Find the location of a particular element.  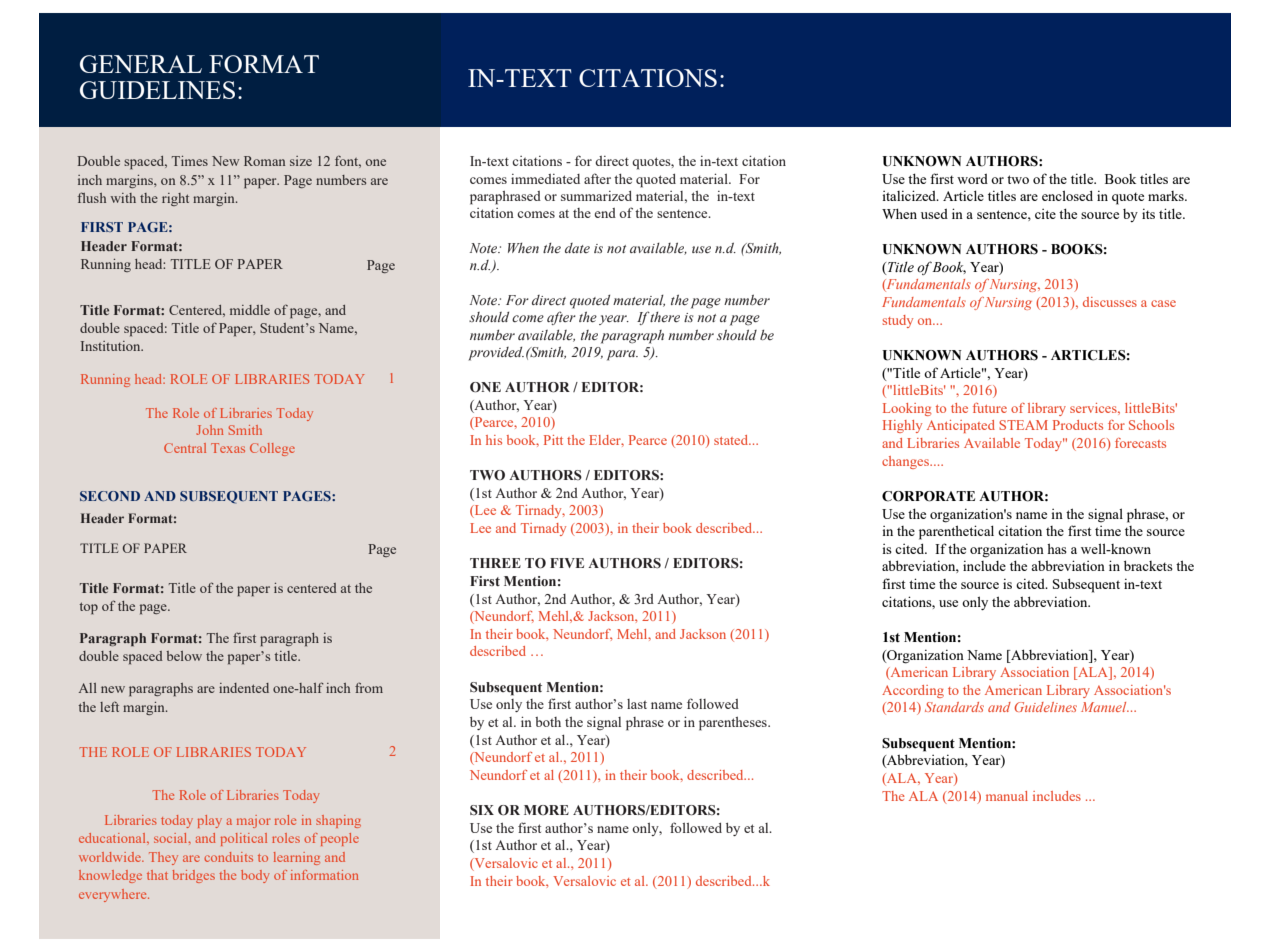

Manuel is located at coordinates (1105, 707).
